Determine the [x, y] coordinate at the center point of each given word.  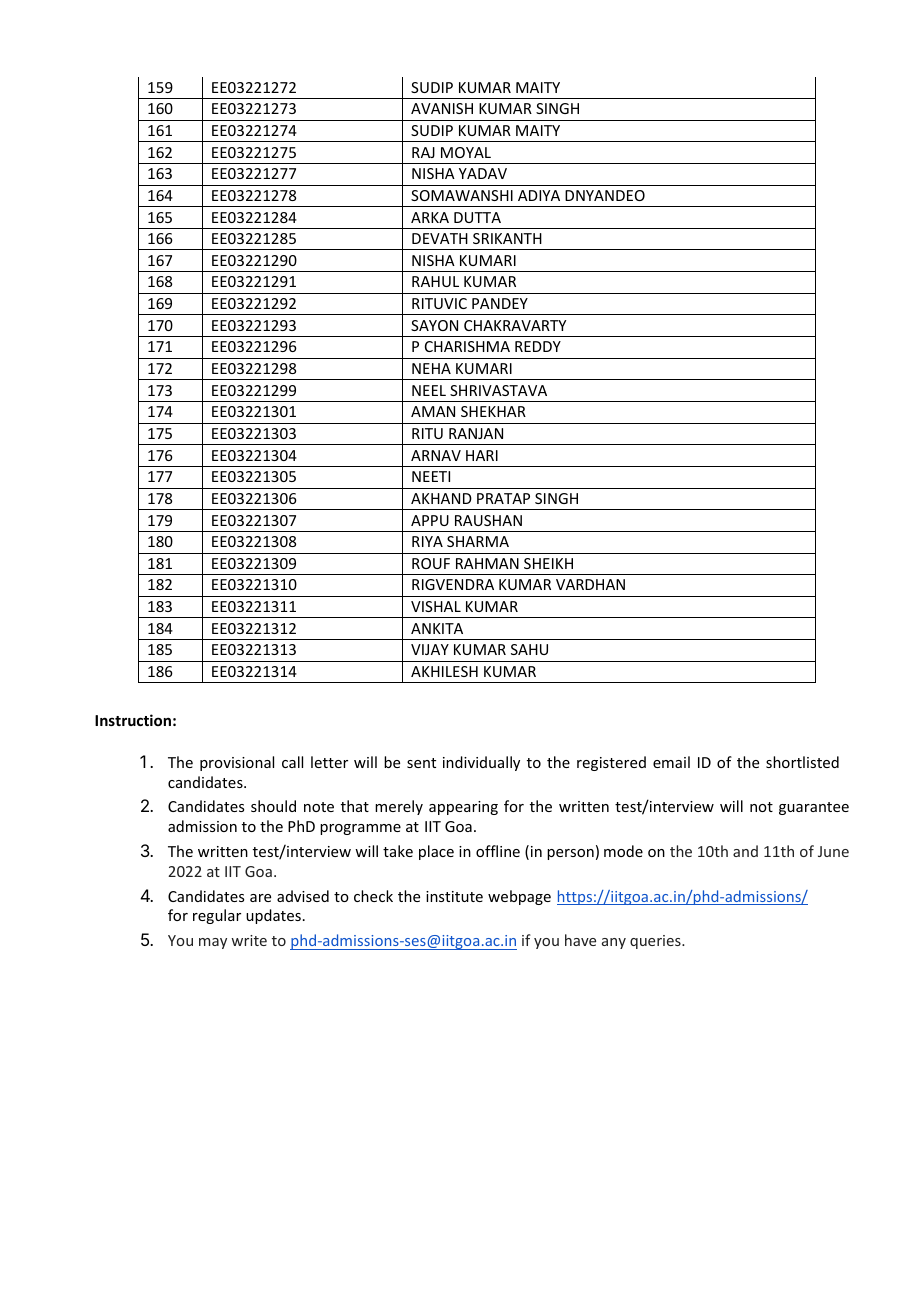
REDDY [538, 346]
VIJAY [430, 649]
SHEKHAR [493, 411]
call [292, 762]
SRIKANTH [507, 238]
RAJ [423, 152]
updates [273, 916]
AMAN [433, 411]
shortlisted [802, 762]
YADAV [483, 173]
